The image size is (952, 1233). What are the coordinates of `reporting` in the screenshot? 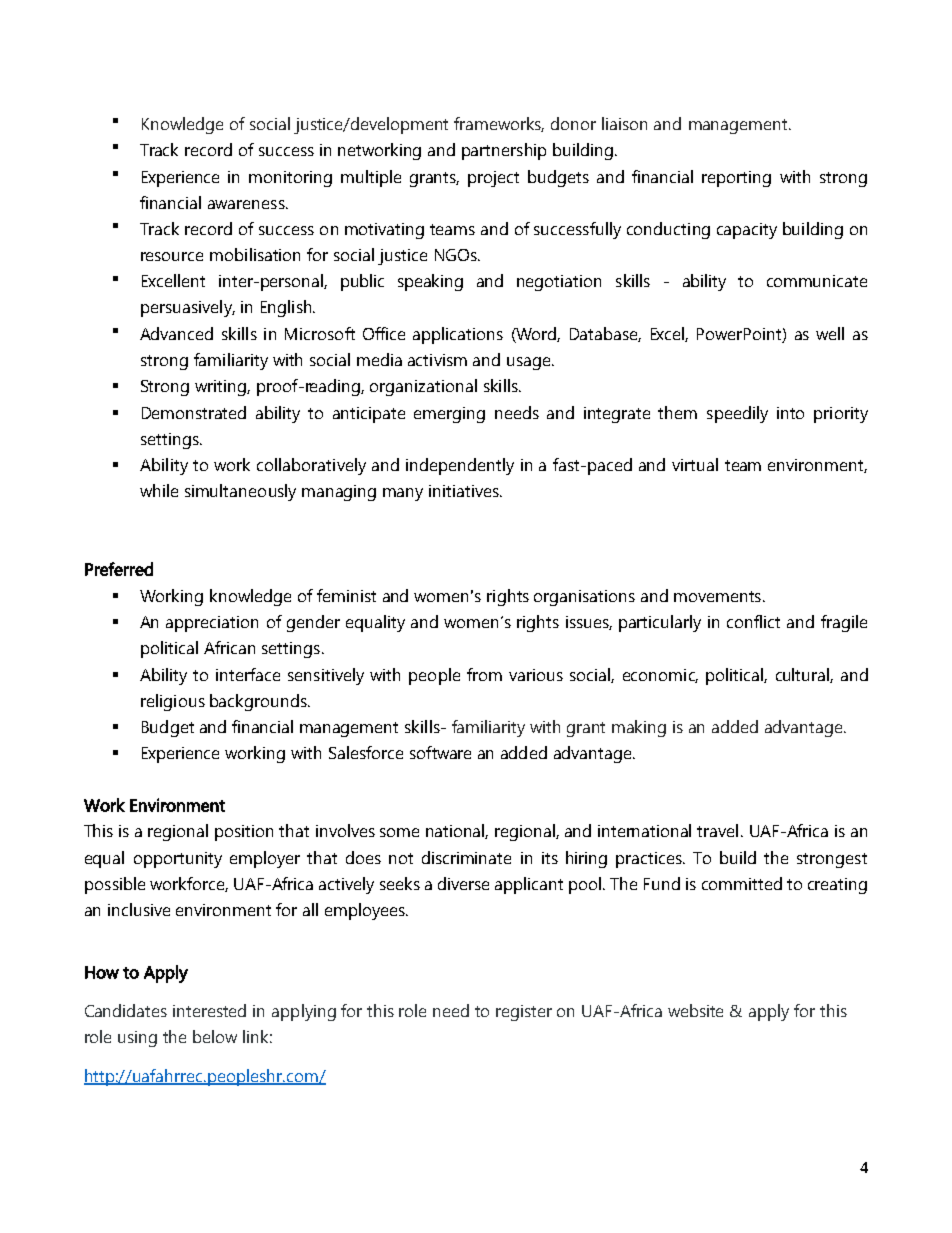 It's located at (736, 179).
